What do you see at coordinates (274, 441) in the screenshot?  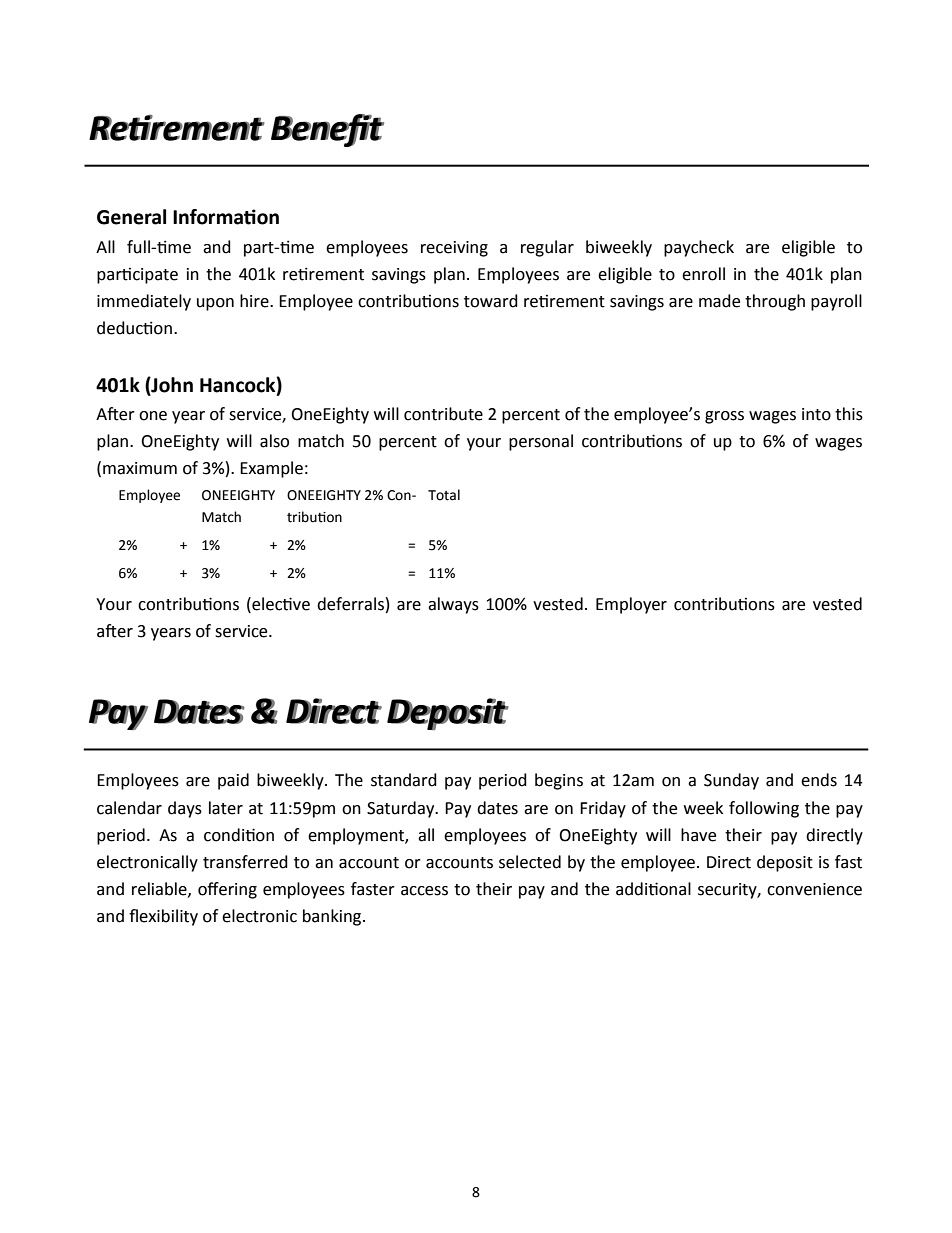 I see `also` at bounding box center [274, 441].
